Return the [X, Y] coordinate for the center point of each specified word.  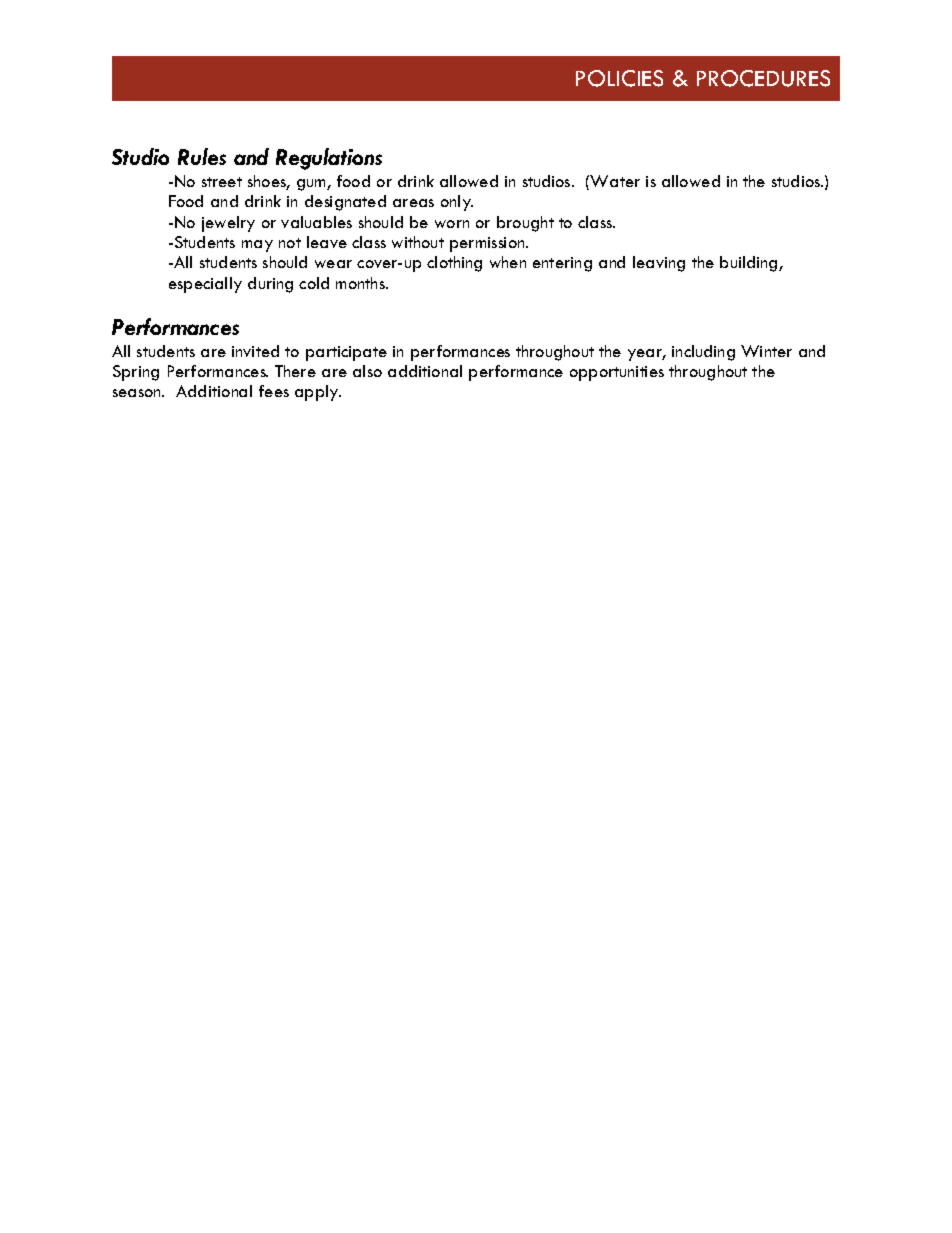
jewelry [228, 224]
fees [274, 391]
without [418, 242]
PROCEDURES [763, 78]
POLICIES [619, 78]
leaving [659, 264]
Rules [202, 156]
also [367, 371]
